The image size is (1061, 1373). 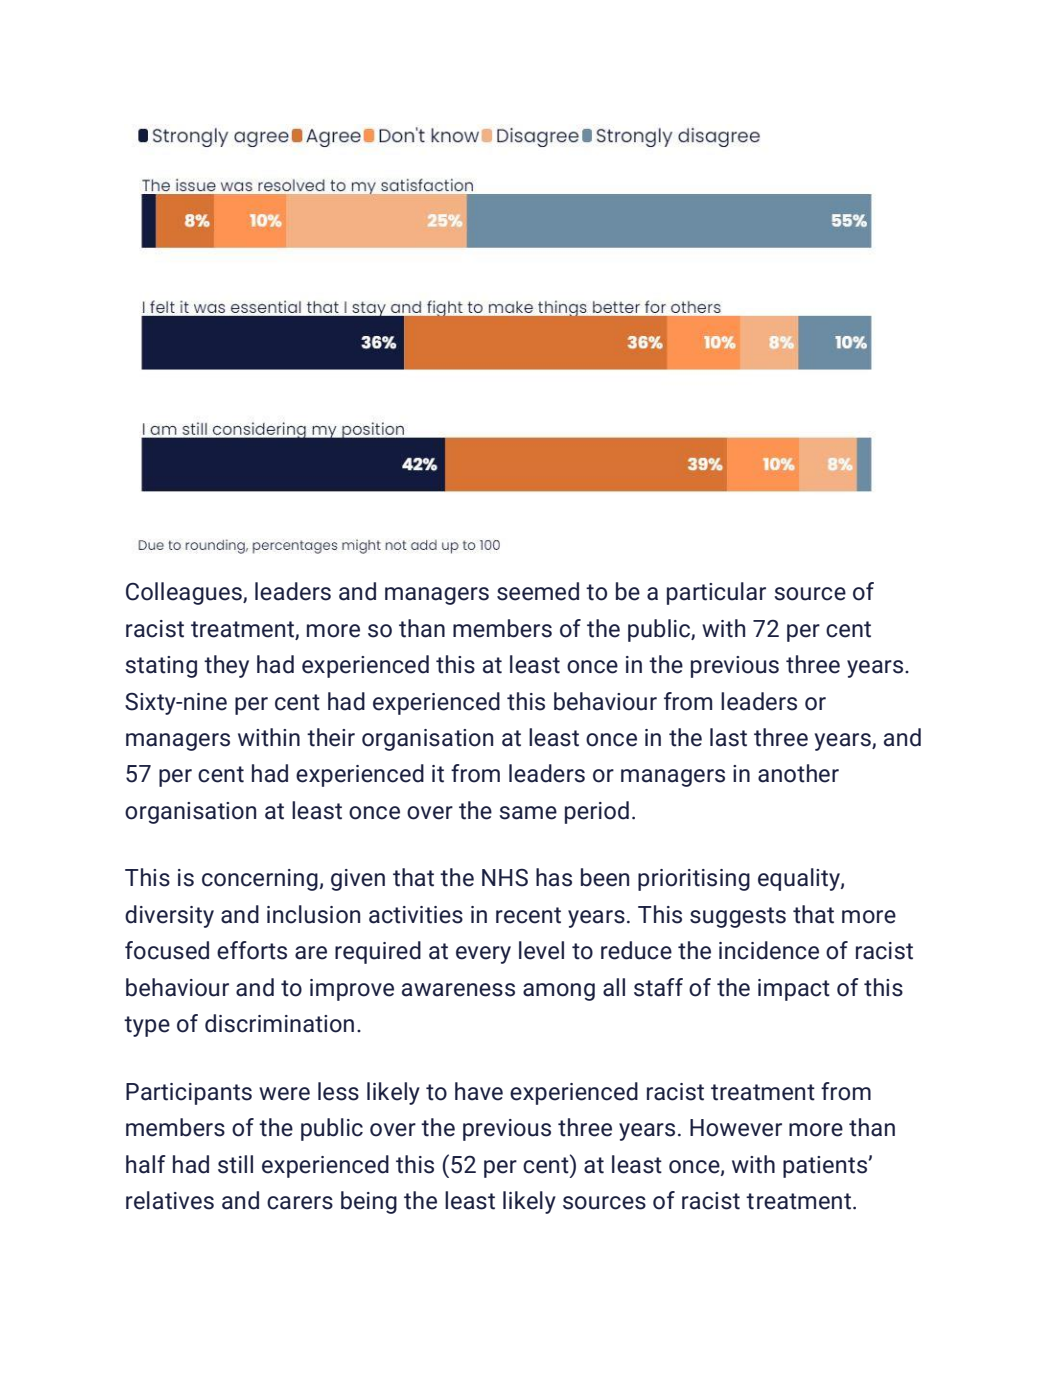 What do you see at coordinates (185, 593) in the page?
I see `Colleagues` at bounding box center [185, 593].
